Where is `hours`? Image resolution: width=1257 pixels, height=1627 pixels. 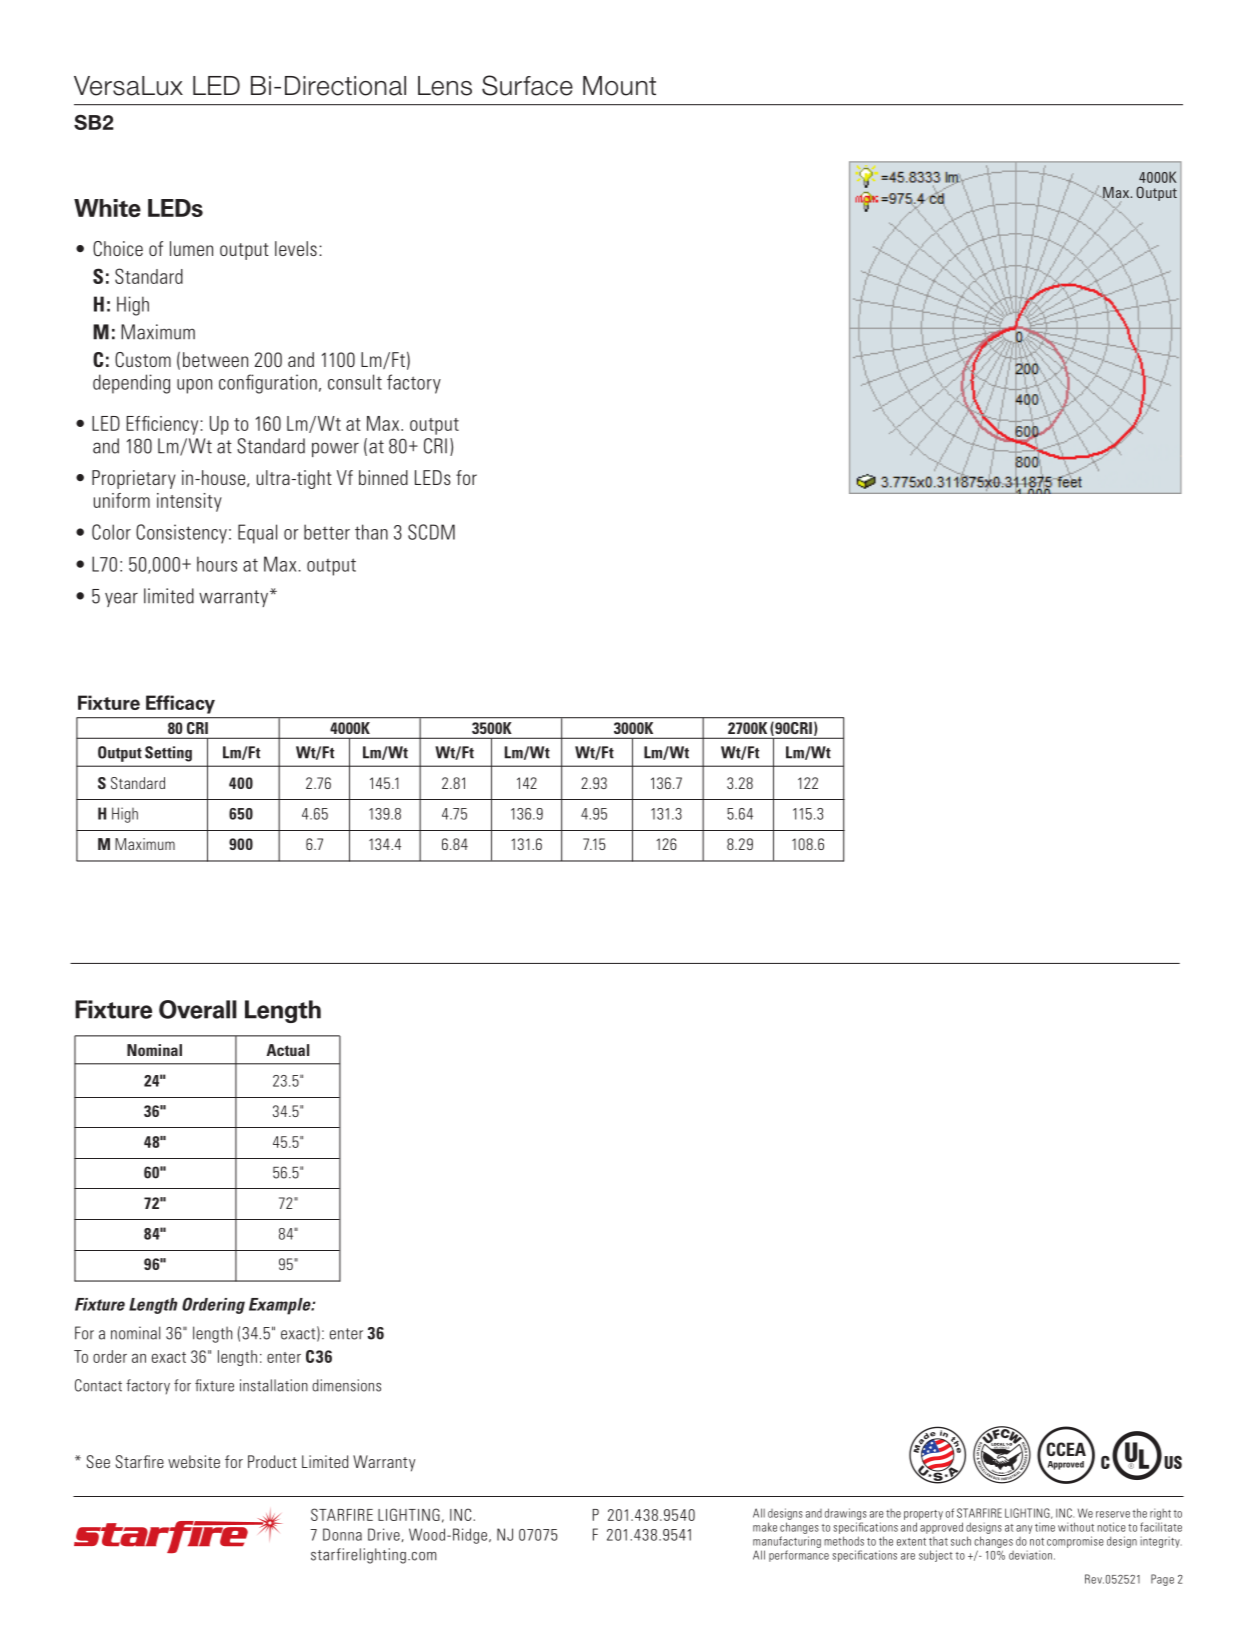
hours is located at coordinates (217, 564).
